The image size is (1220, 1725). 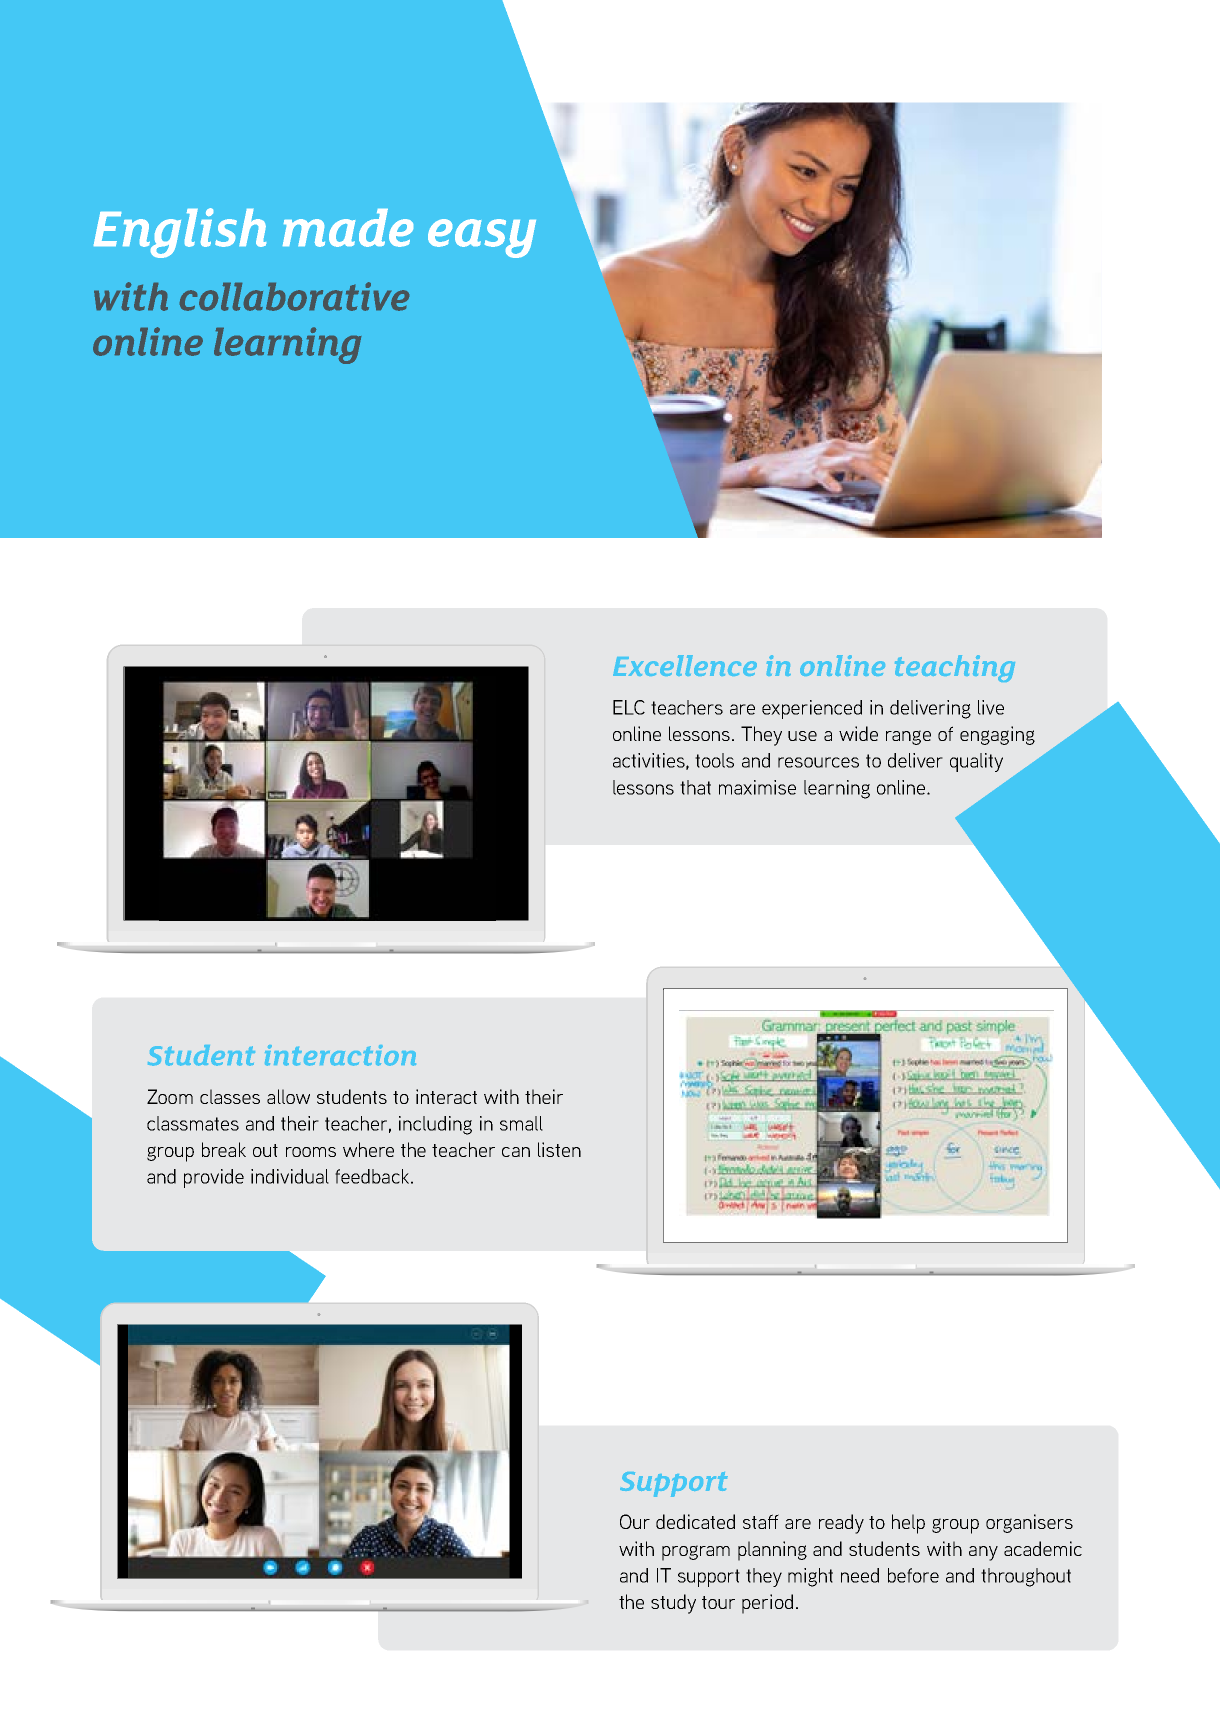 What do you see at coordinates (290, 1176) in the screenshot?
I see `individual` at bounding box center [290, 1176].
